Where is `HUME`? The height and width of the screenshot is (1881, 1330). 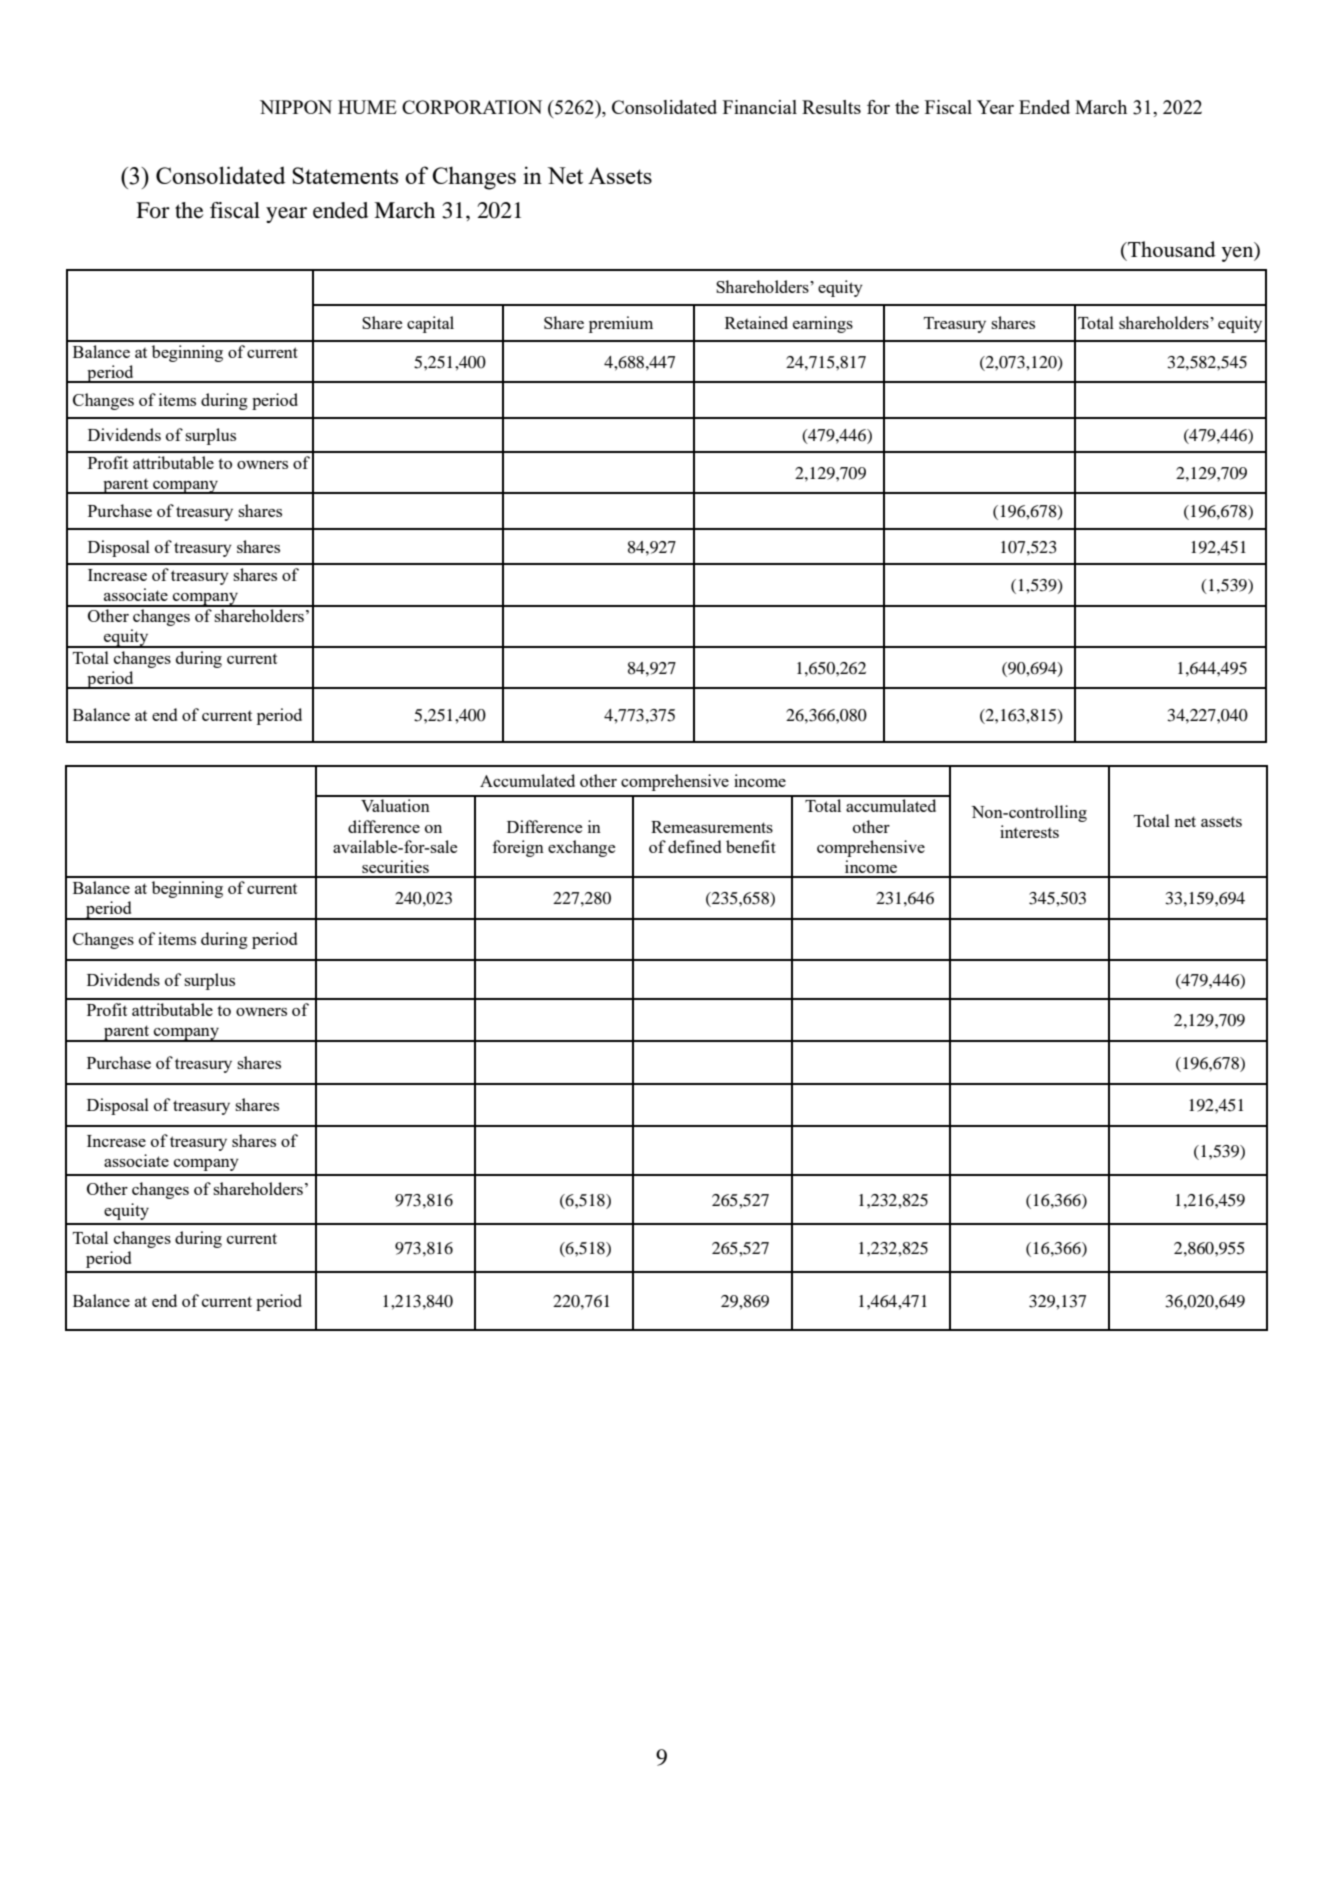
HUME is located at coordinates (367, 107).
